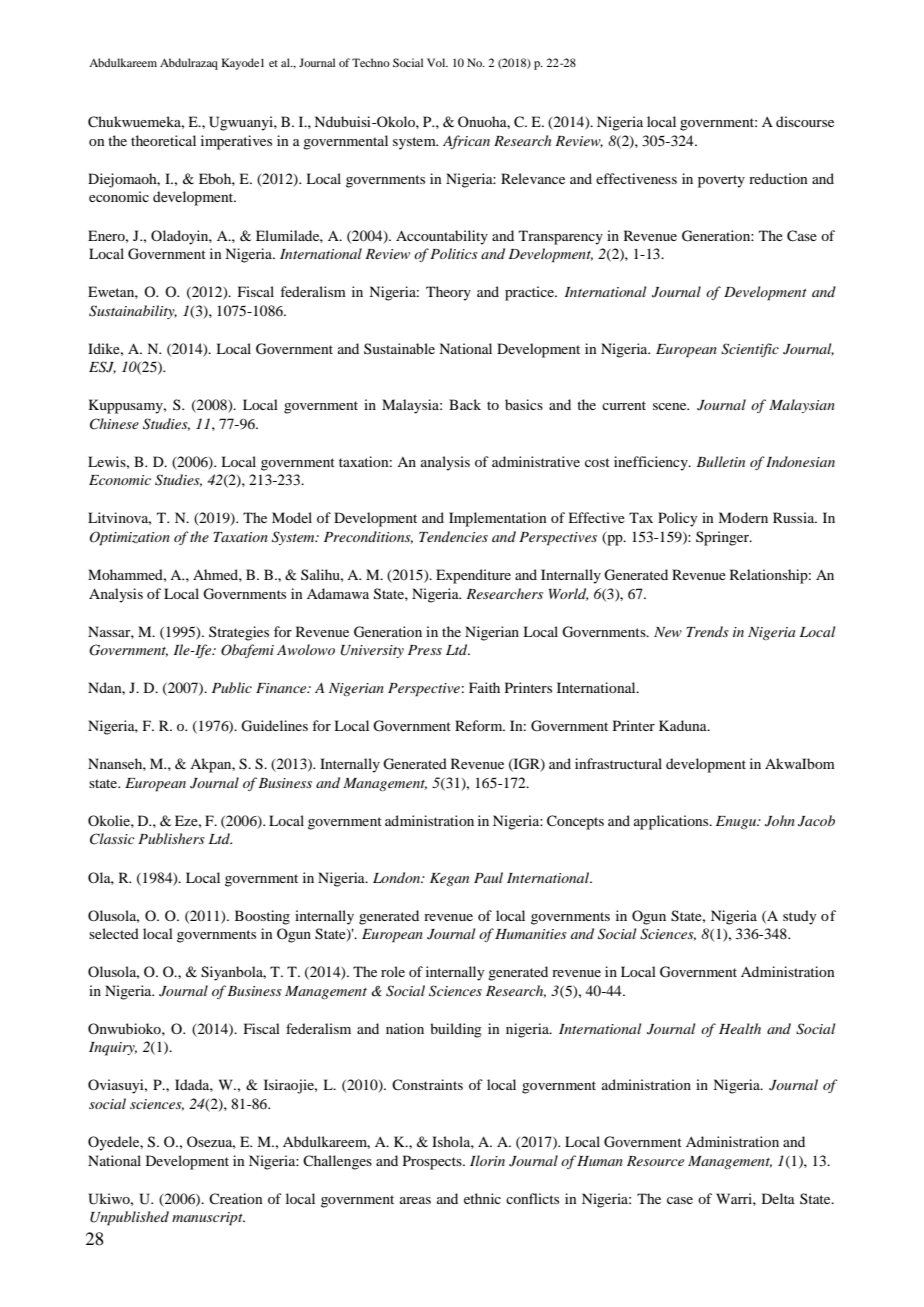  Describe the element at coordinates (437, 62) in the screenshot. I see `Vol` at that location.
